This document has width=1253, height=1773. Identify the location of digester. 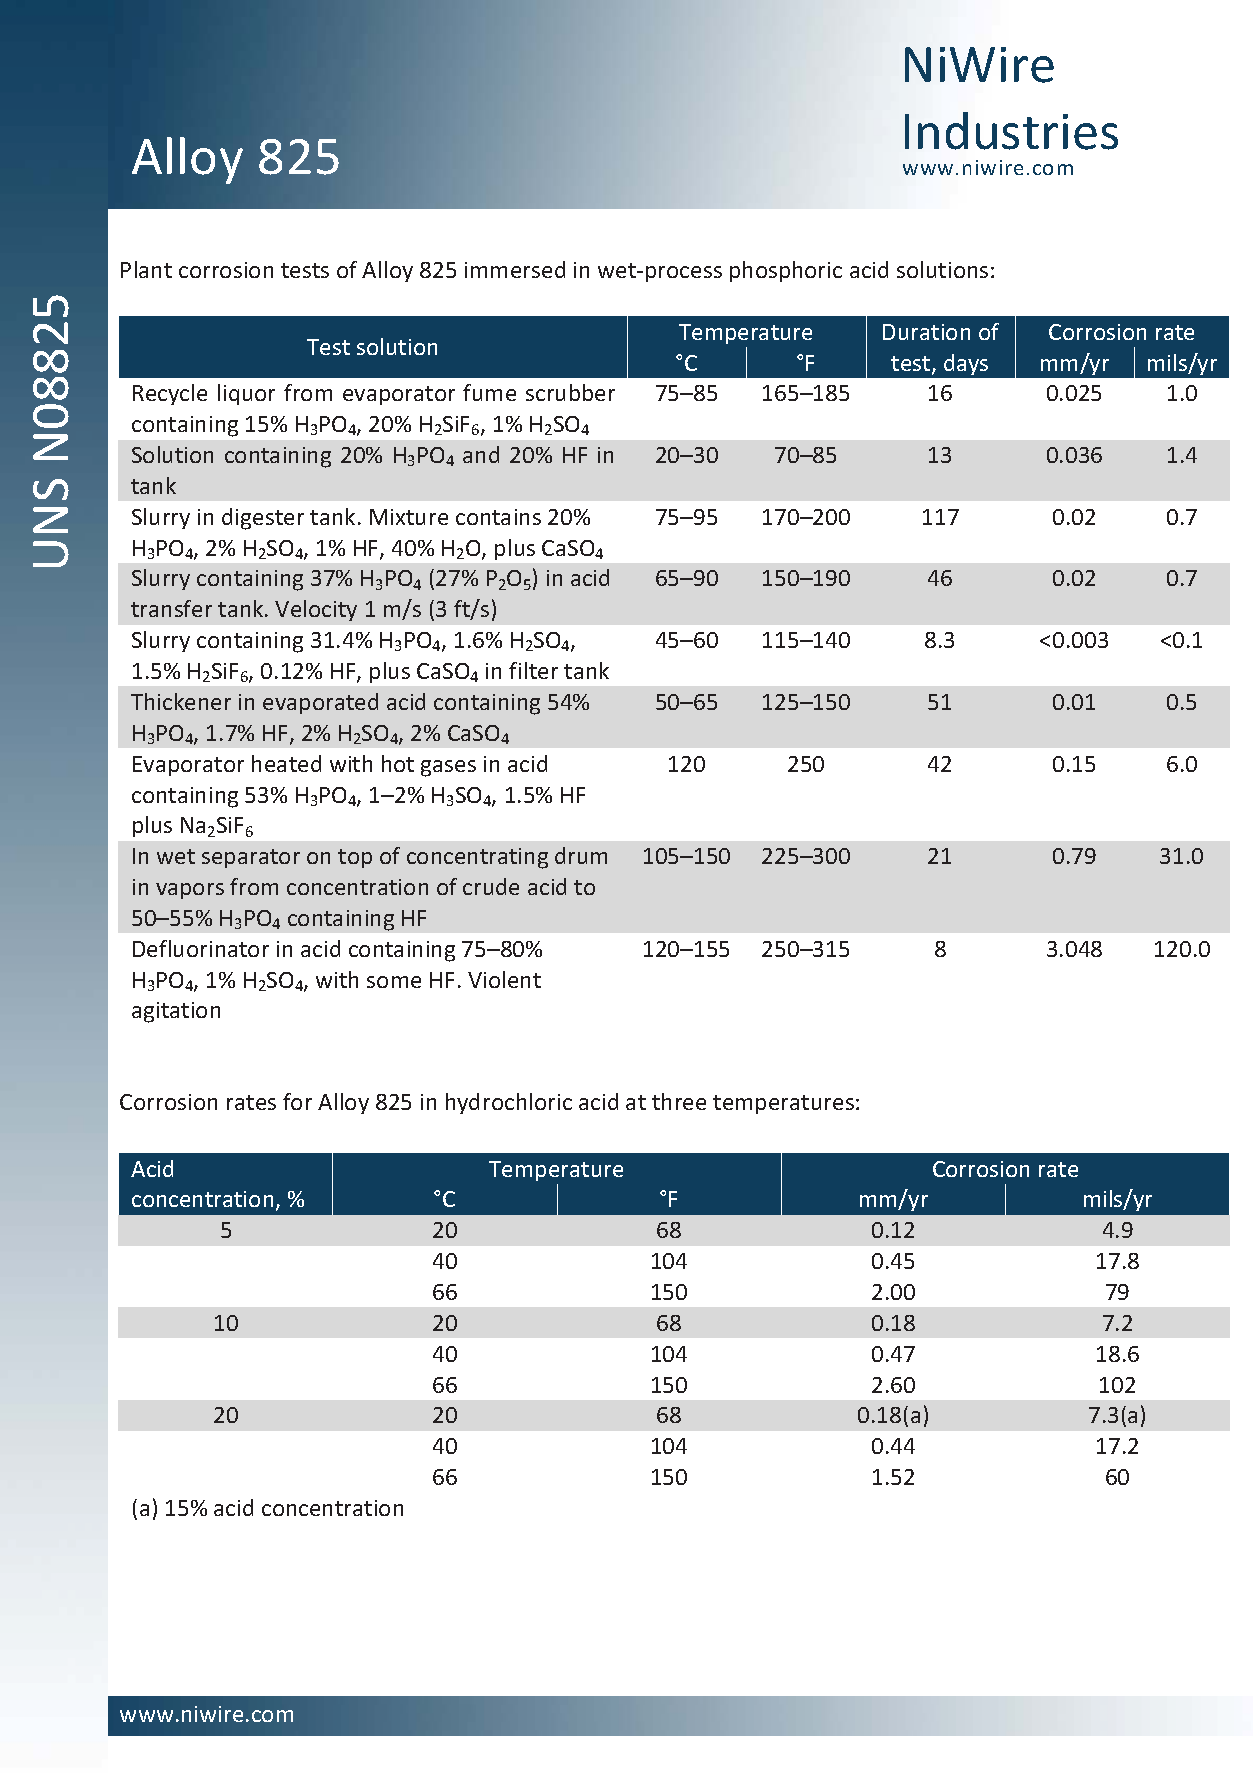
(263, 519).
